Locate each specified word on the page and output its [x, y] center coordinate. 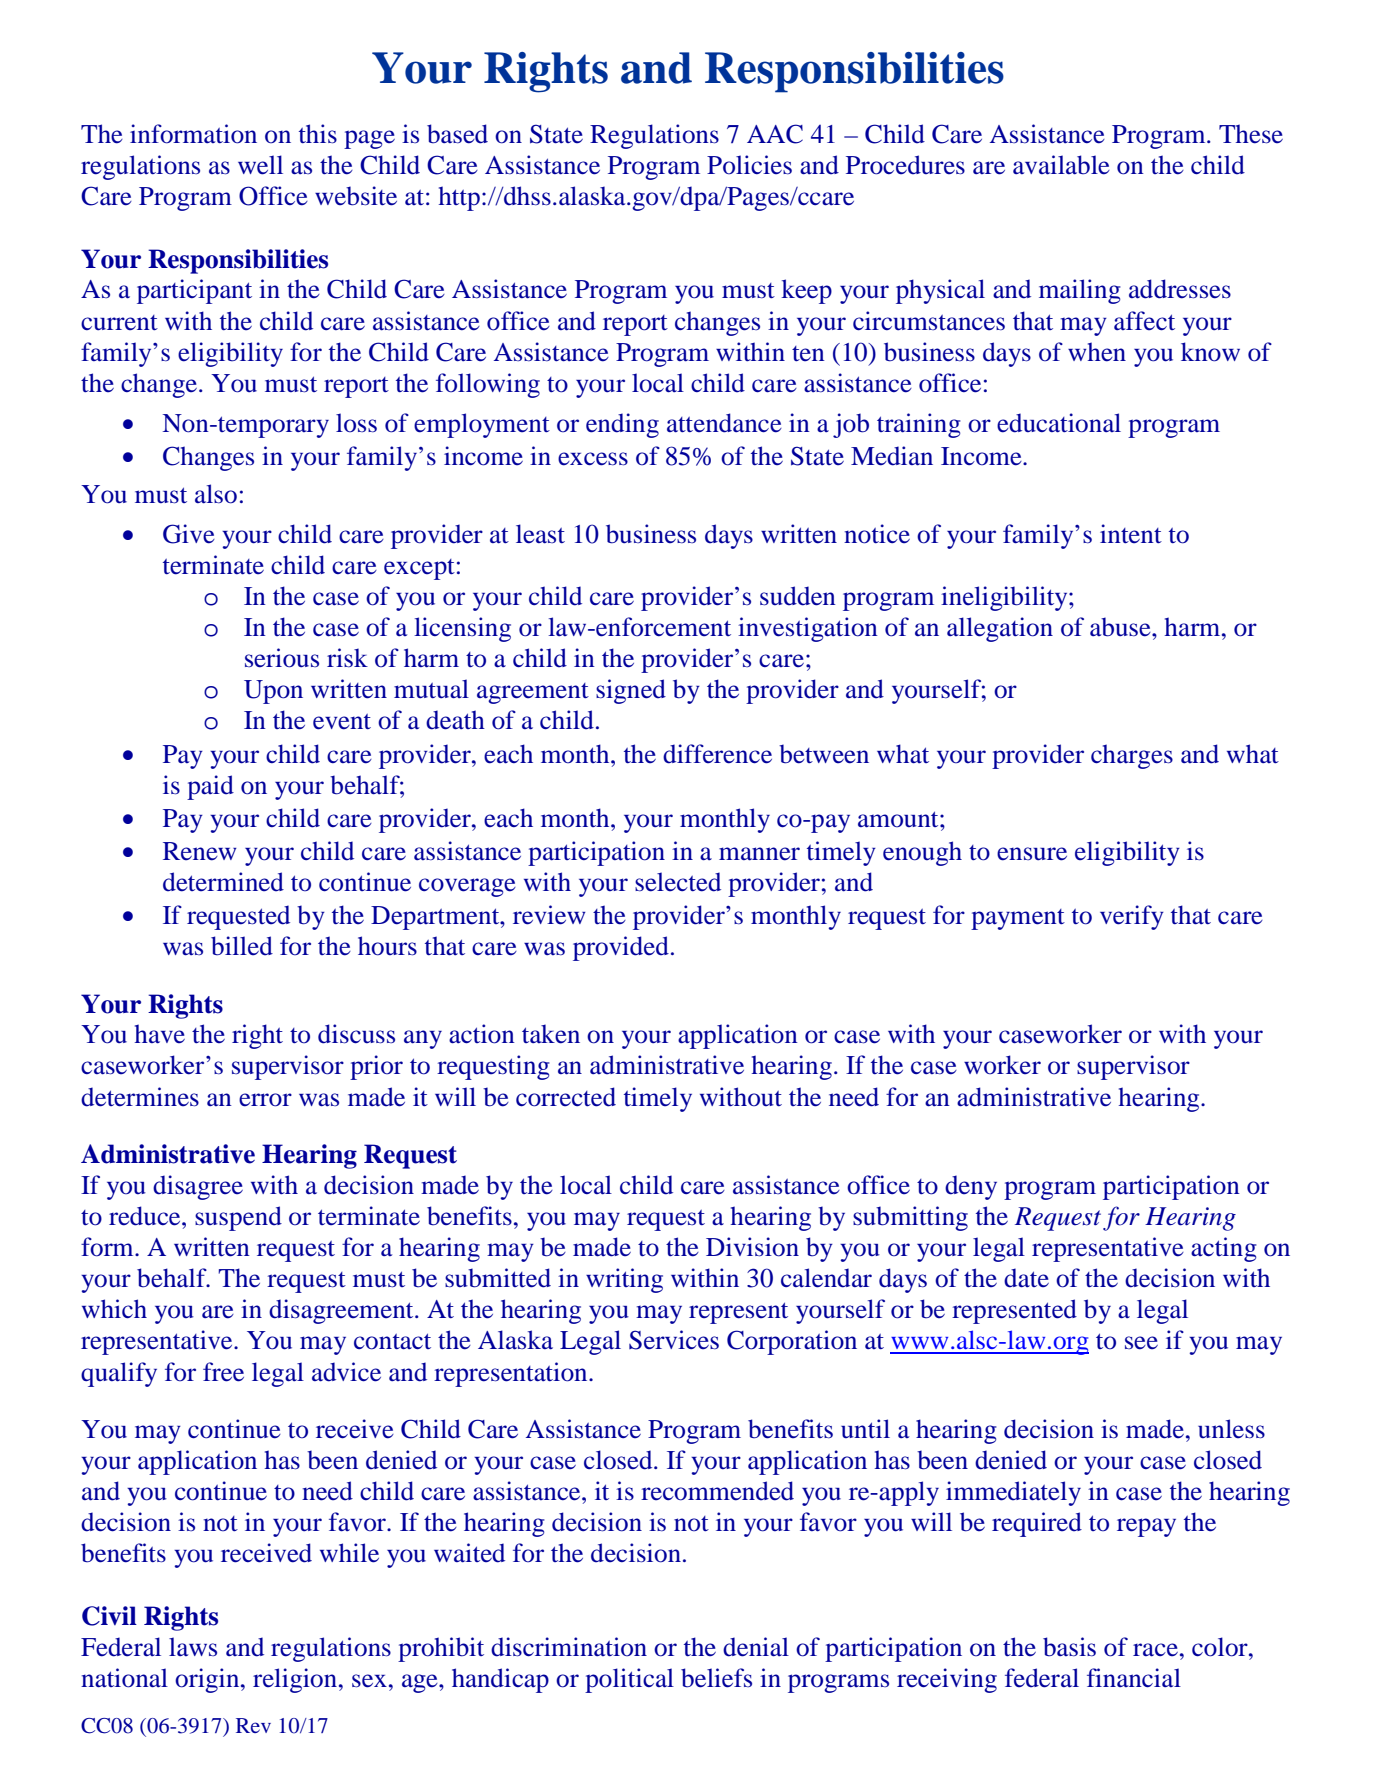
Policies [749, 164]
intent [1131, 533]
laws [193, 1646]
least [540, 534]
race [1155, 1650]
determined [223, 882]
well [260, 165]
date [1026, 1278]
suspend [238, 1218]
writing [624, 1280]
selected [678, 882]
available [1061, 165]
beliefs [716, 1678]
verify [1132, 917]
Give [189, 534]
